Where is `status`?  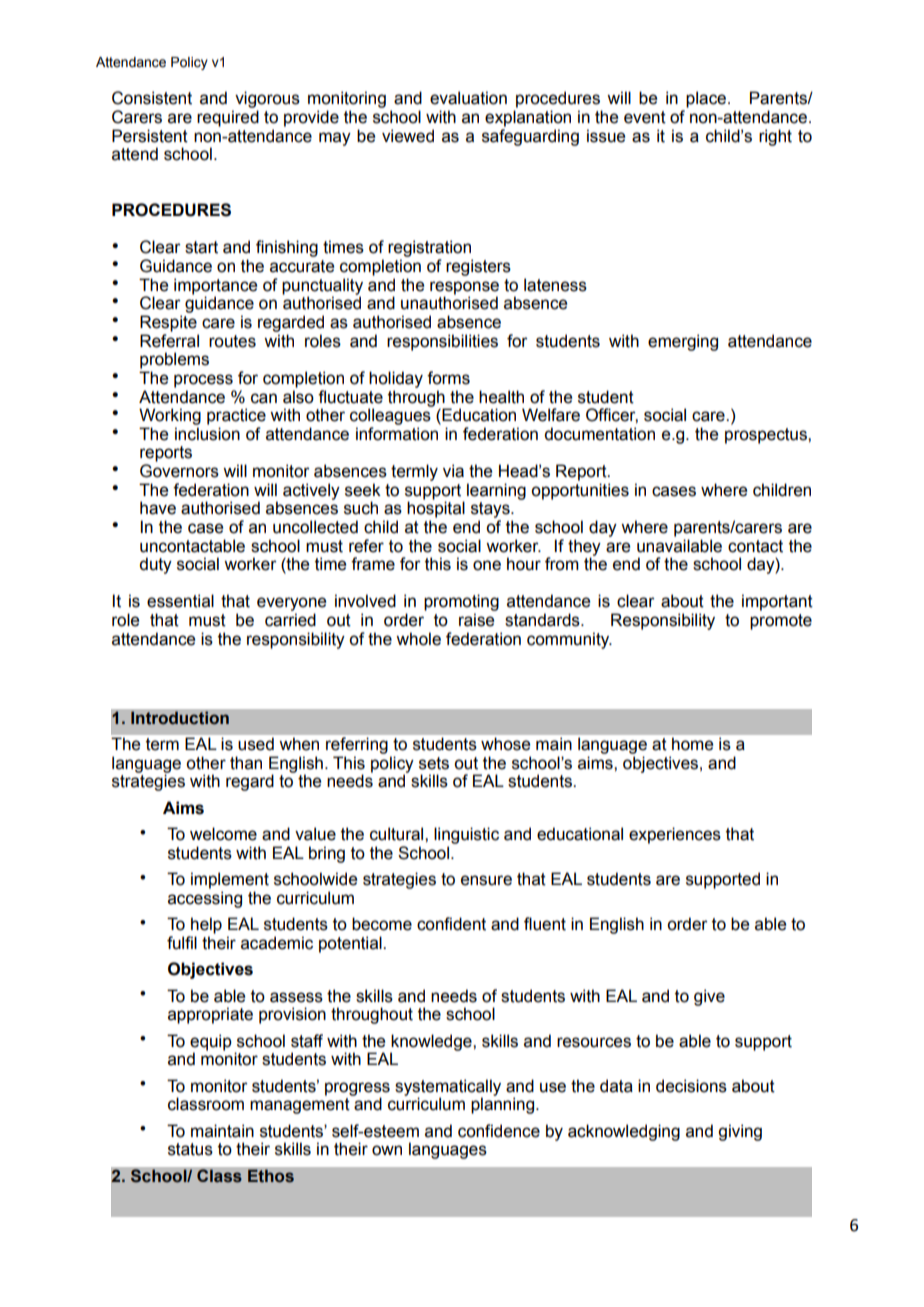
status is located at coordinates (190, 1149).
